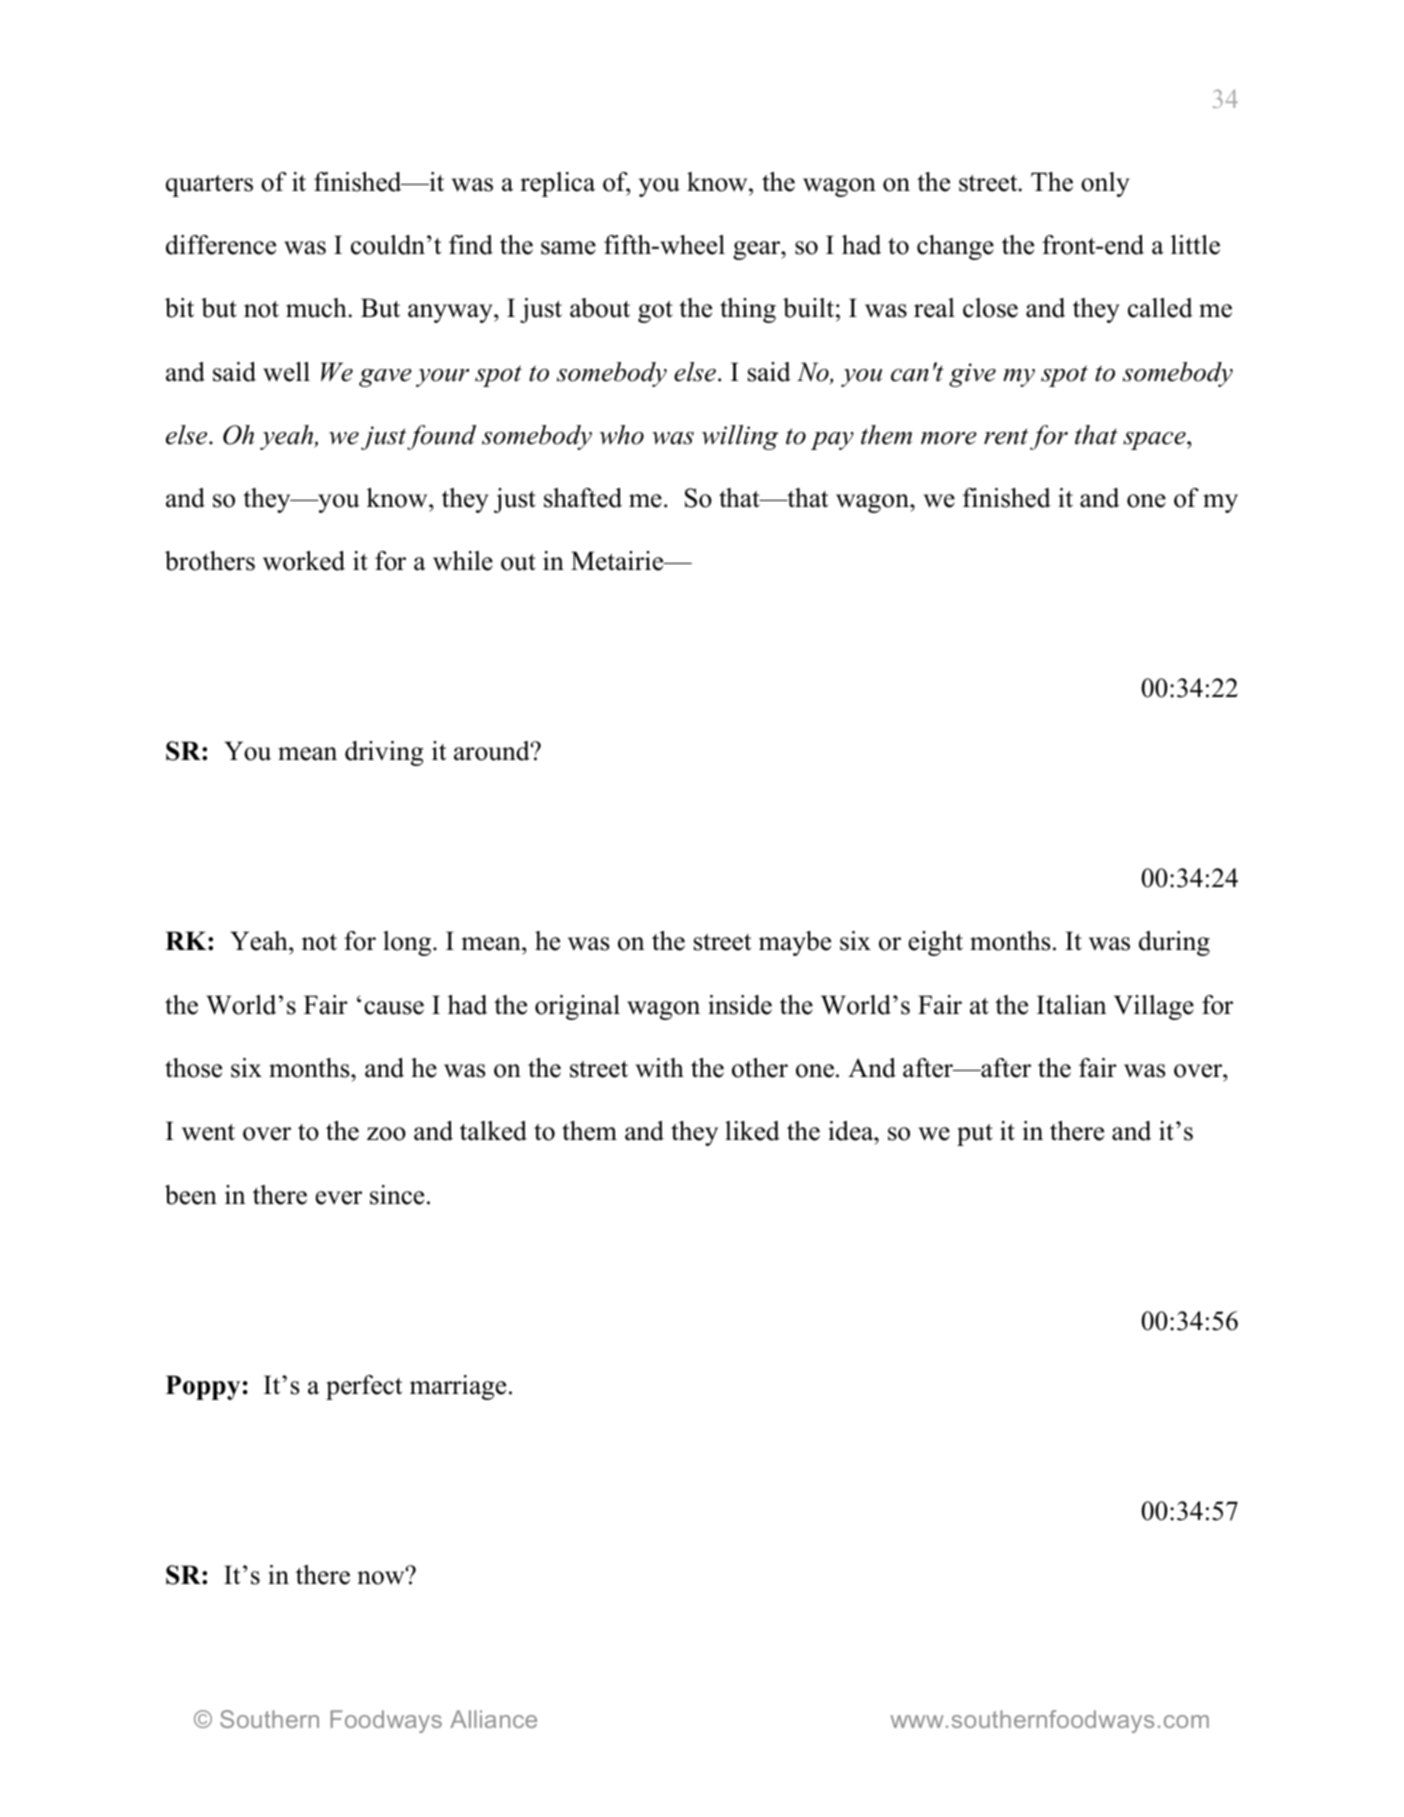 This screenshot has height=1817, width=1404. What do you see at coordinates (408, 943) in the screenshot?
I see `long` at bounding box center [408, 943].
